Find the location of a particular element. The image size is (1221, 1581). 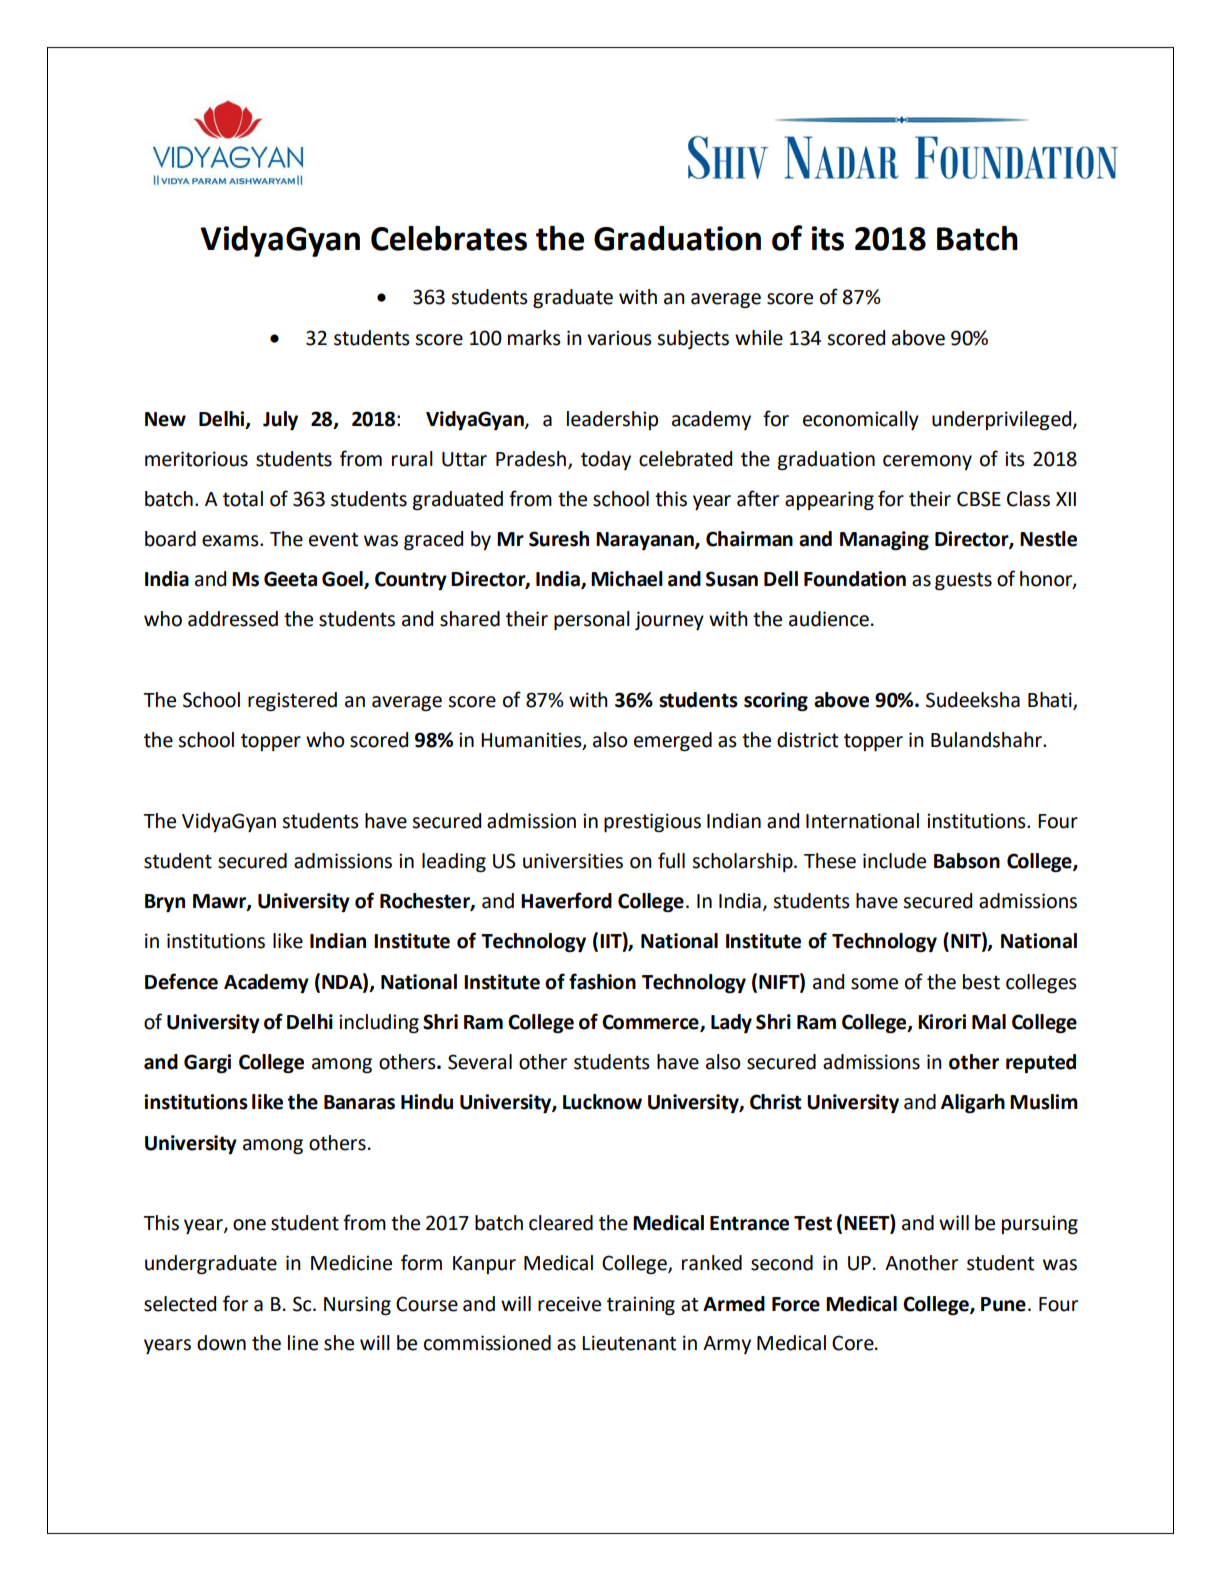

line is located at coordinates (303, 1343).
